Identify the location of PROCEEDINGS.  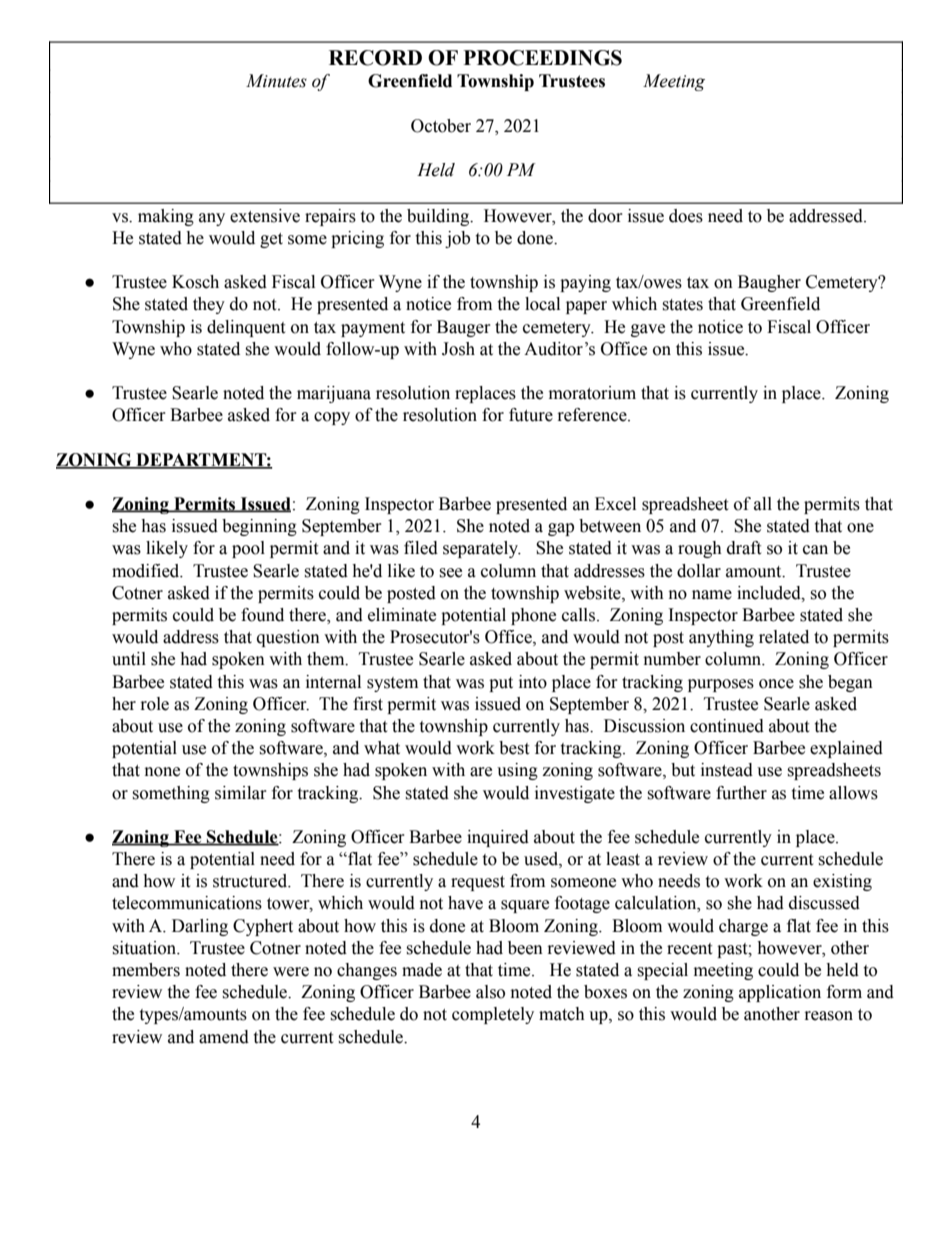
(543, 58).
